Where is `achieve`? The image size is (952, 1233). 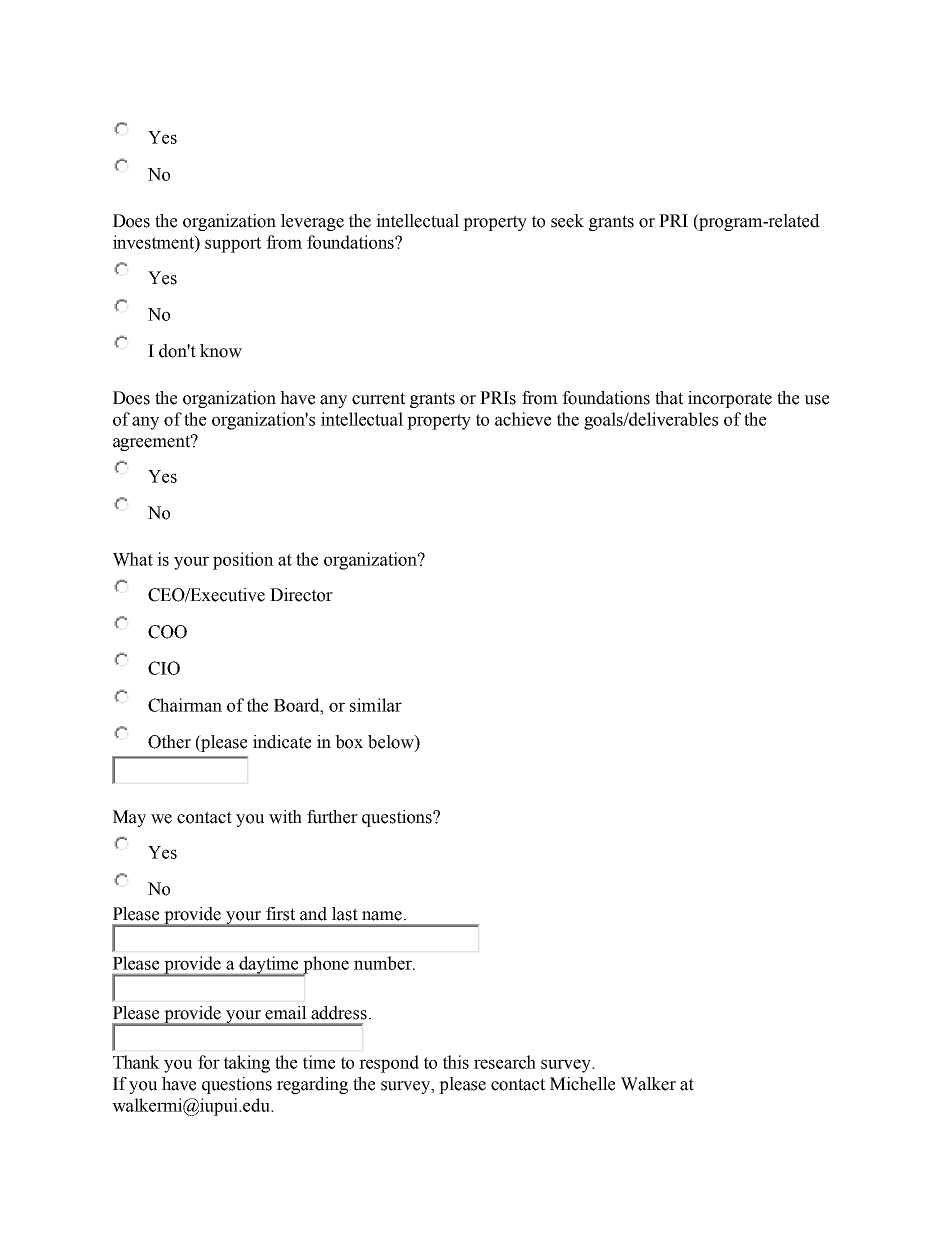
achieve is located at coordinates (523, 419).
